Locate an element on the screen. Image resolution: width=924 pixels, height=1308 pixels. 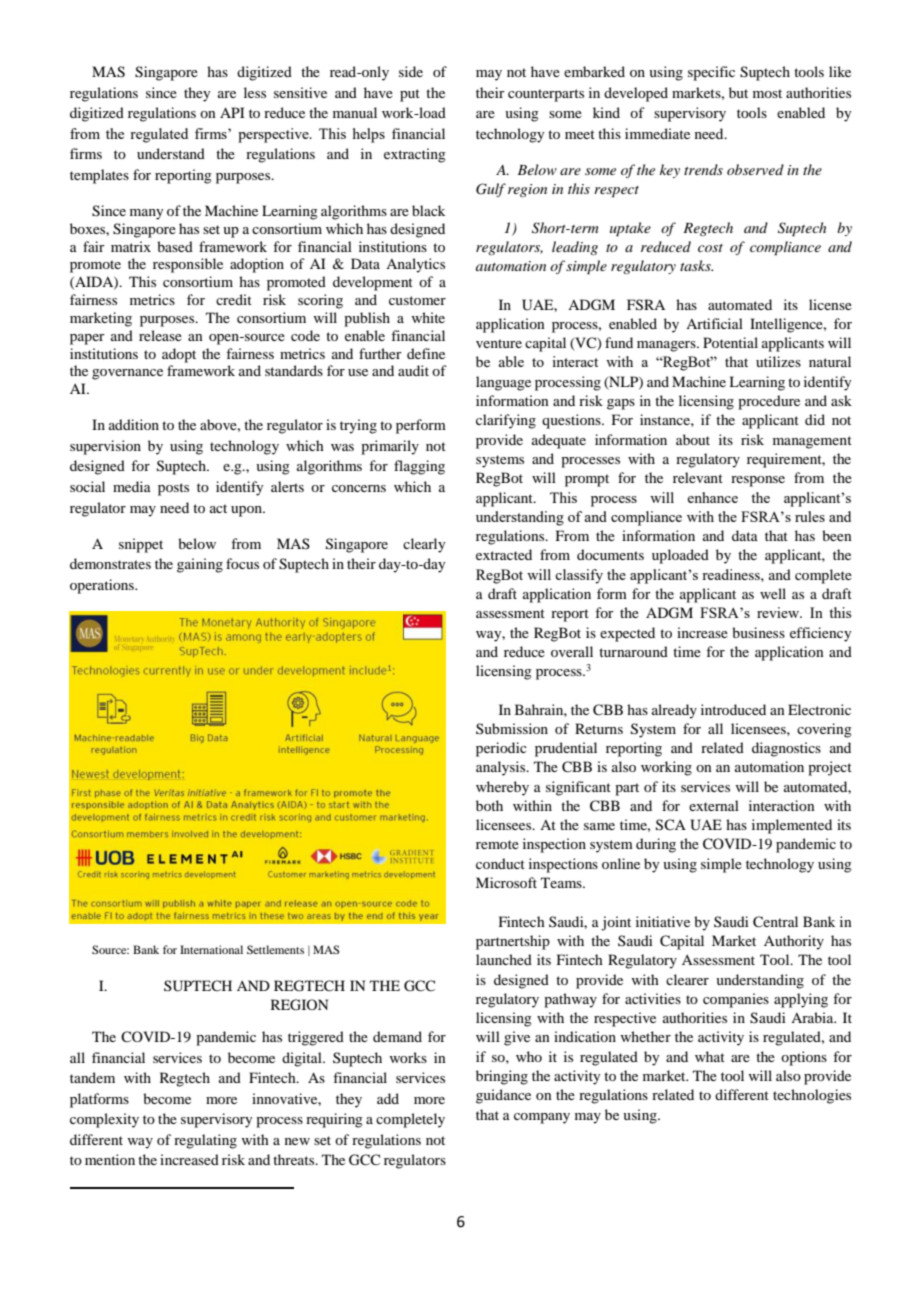
posts is located at coordinates (173, 489).
